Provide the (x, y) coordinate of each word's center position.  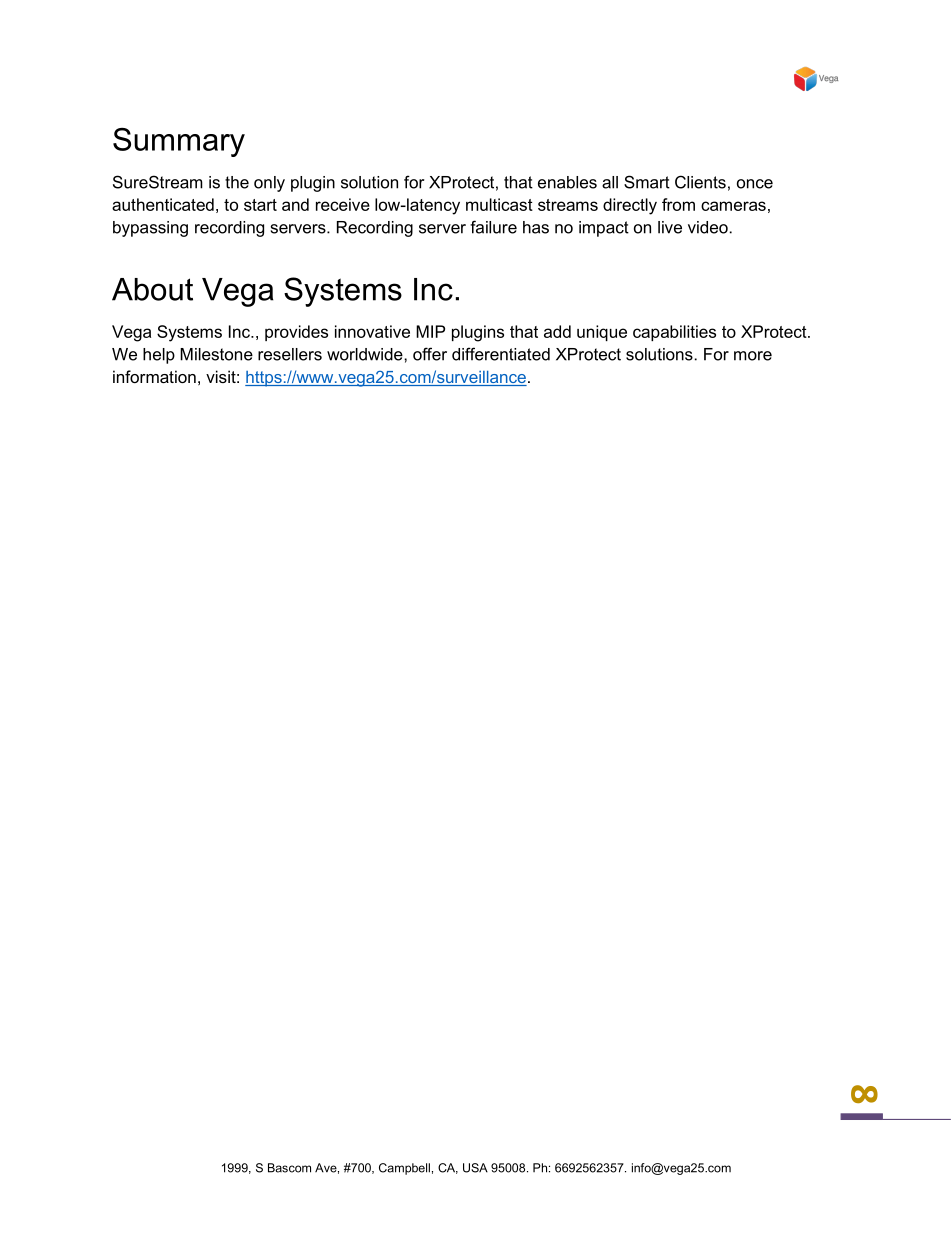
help (159, 356)
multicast (499, 204)
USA (475, 1168)
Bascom (289, 1168)
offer (430, 354)
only (269, 184)
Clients (700, 182)
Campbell (404, 1169)
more (753, 356)
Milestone (216, 354)
